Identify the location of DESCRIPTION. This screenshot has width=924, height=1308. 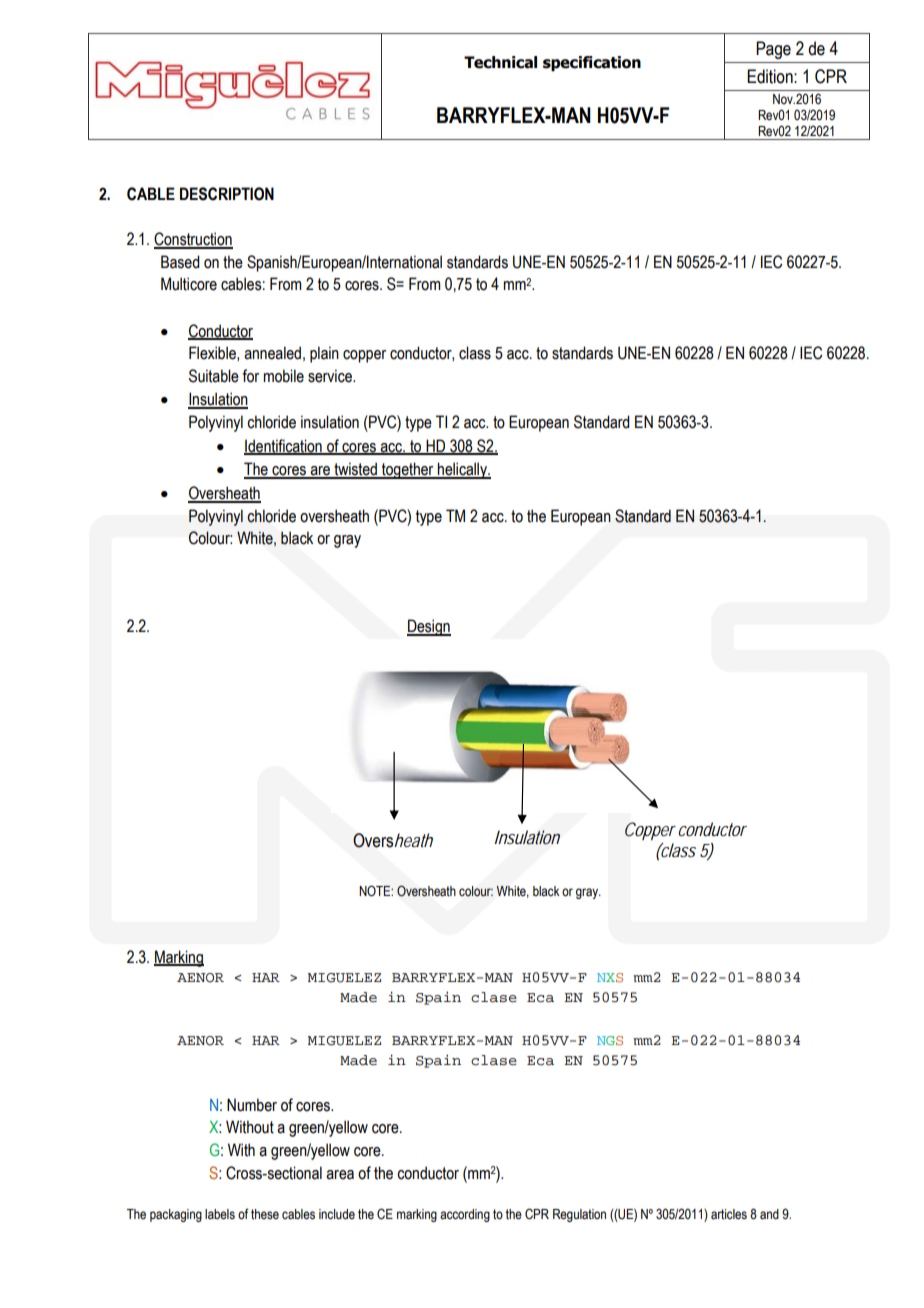
(227, 194).
